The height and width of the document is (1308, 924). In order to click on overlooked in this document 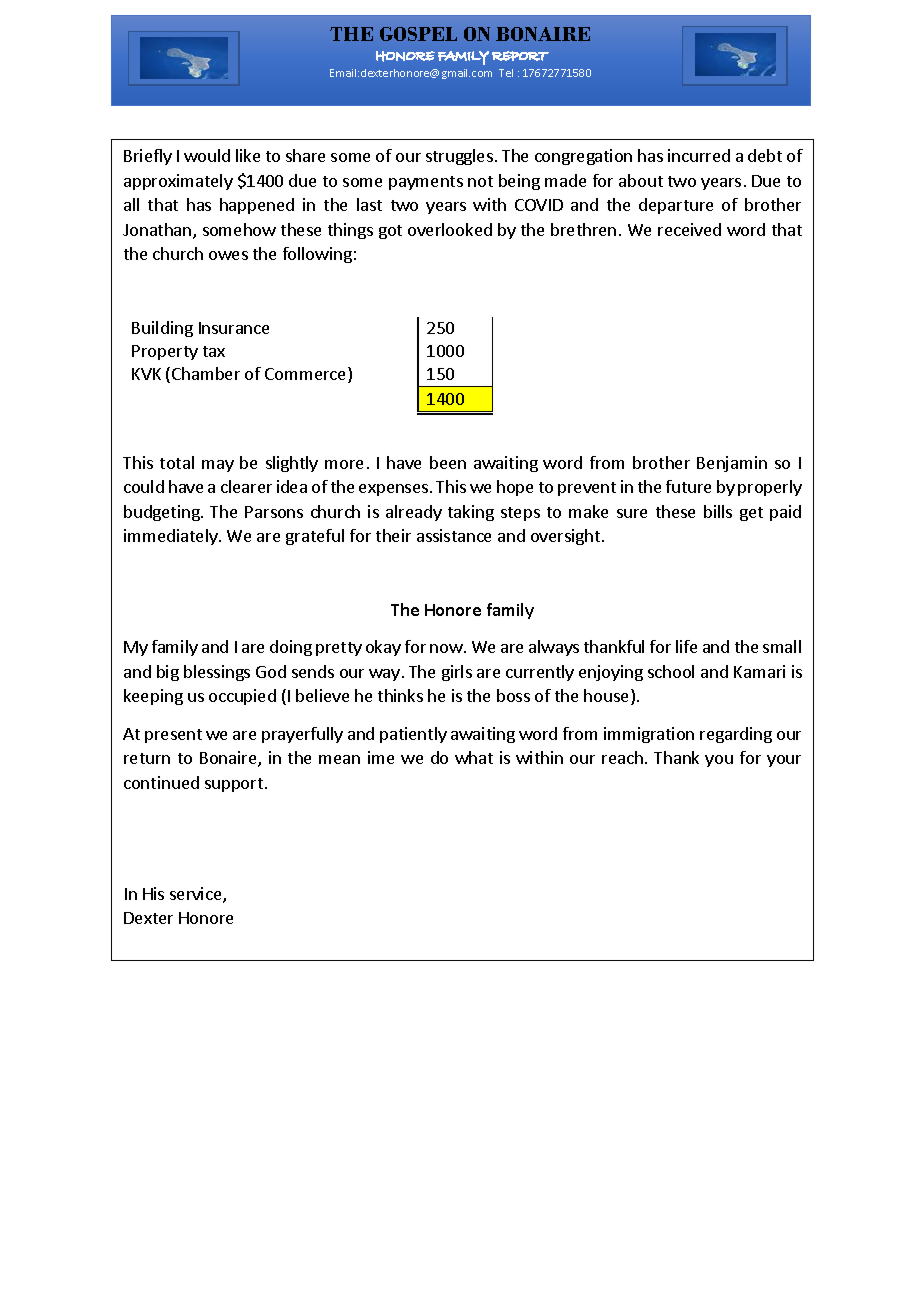, I will do `click(450, 229)`.
